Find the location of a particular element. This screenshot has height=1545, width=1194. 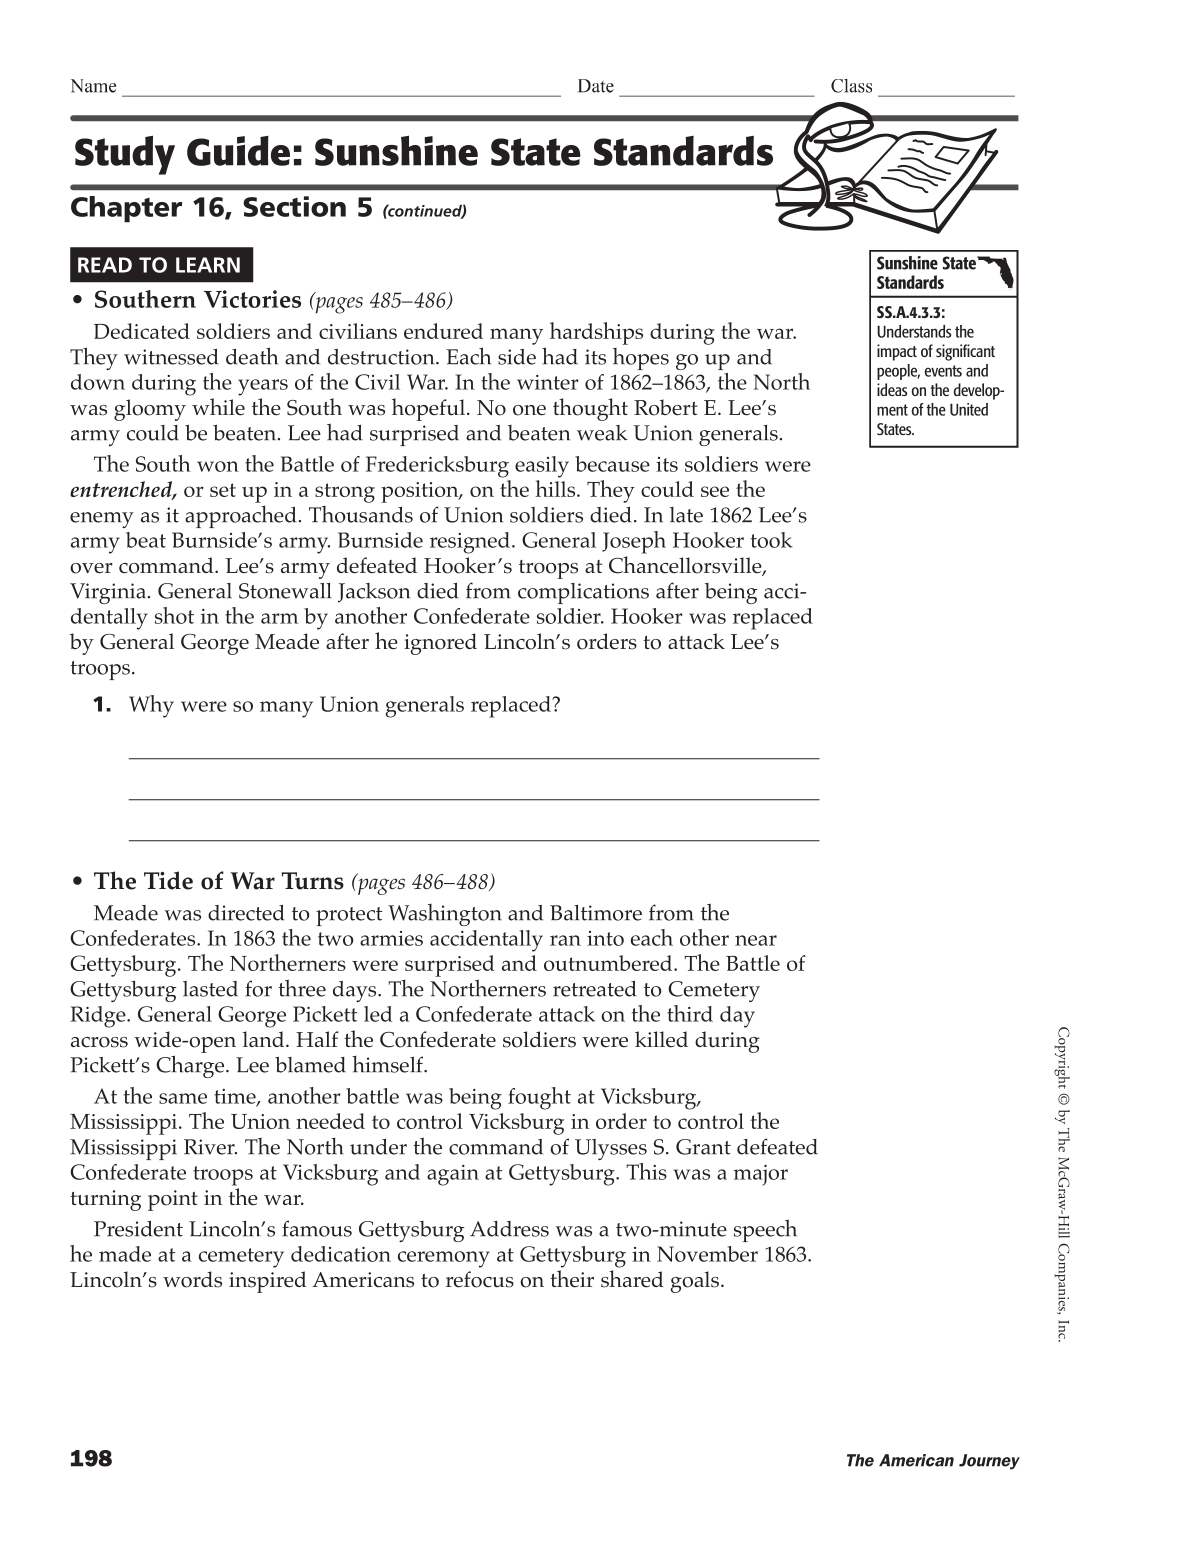

Guide is located at coordinates (238, 151).
